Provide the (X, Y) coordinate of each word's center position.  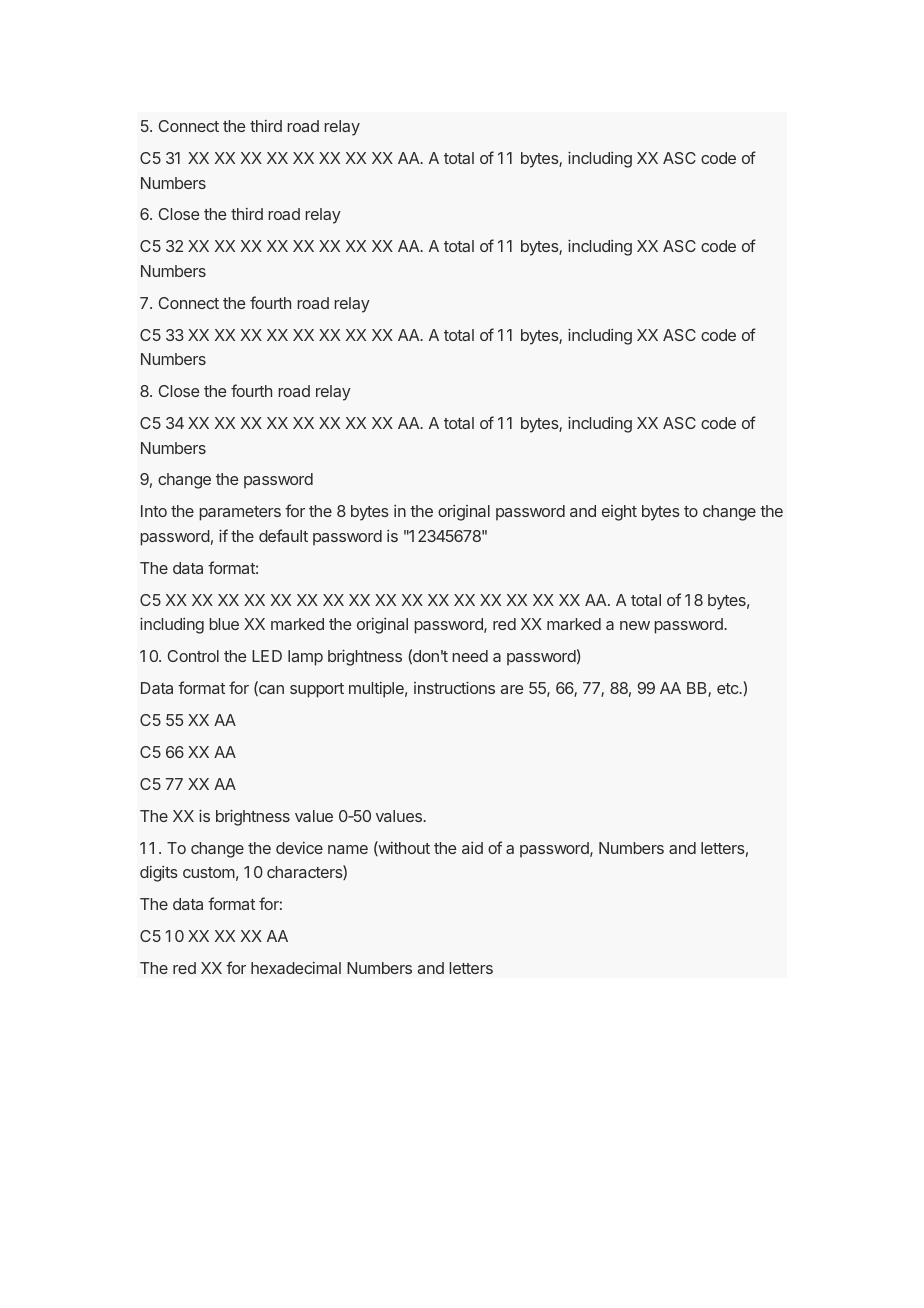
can (270, 690)
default (283, 535)
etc (729, 688)
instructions (454, 687)
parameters (240, 513)
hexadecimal (296, 968)
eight (619, 513)
